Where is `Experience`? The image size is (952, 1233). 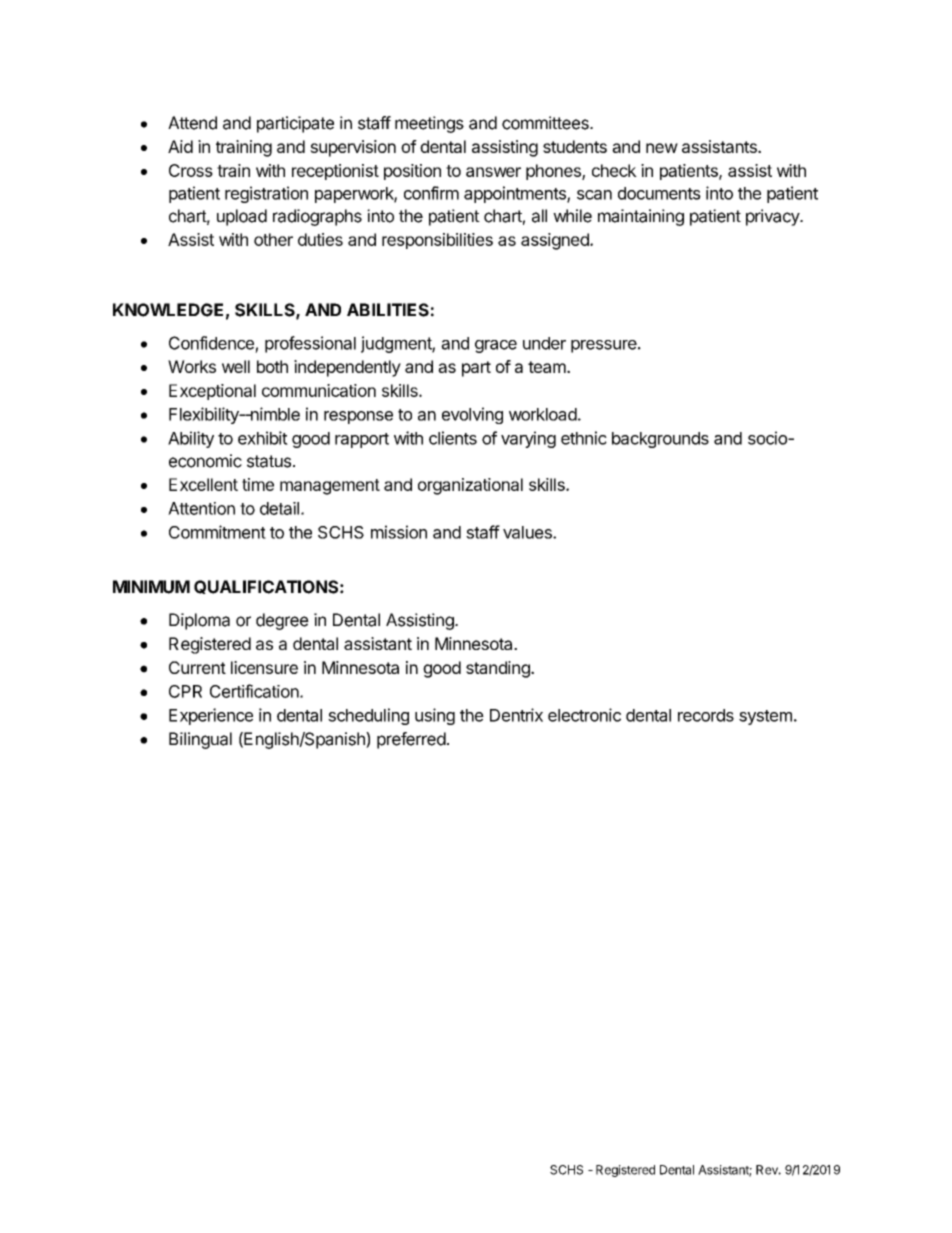 Experience is located at coordinates (211, 716).
